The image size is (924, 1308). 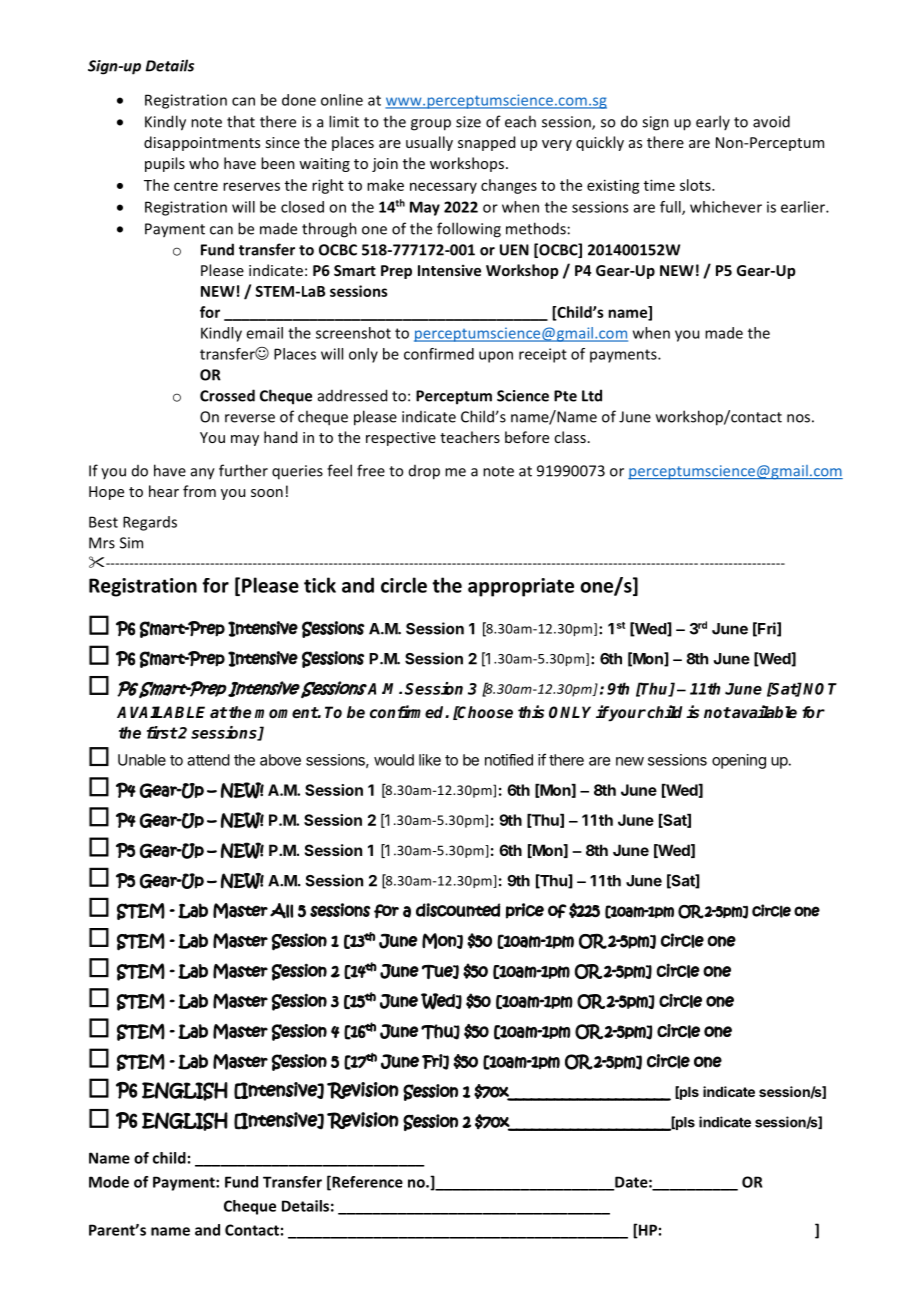 I want to click on appropriate, so click(x=521, y=587).
